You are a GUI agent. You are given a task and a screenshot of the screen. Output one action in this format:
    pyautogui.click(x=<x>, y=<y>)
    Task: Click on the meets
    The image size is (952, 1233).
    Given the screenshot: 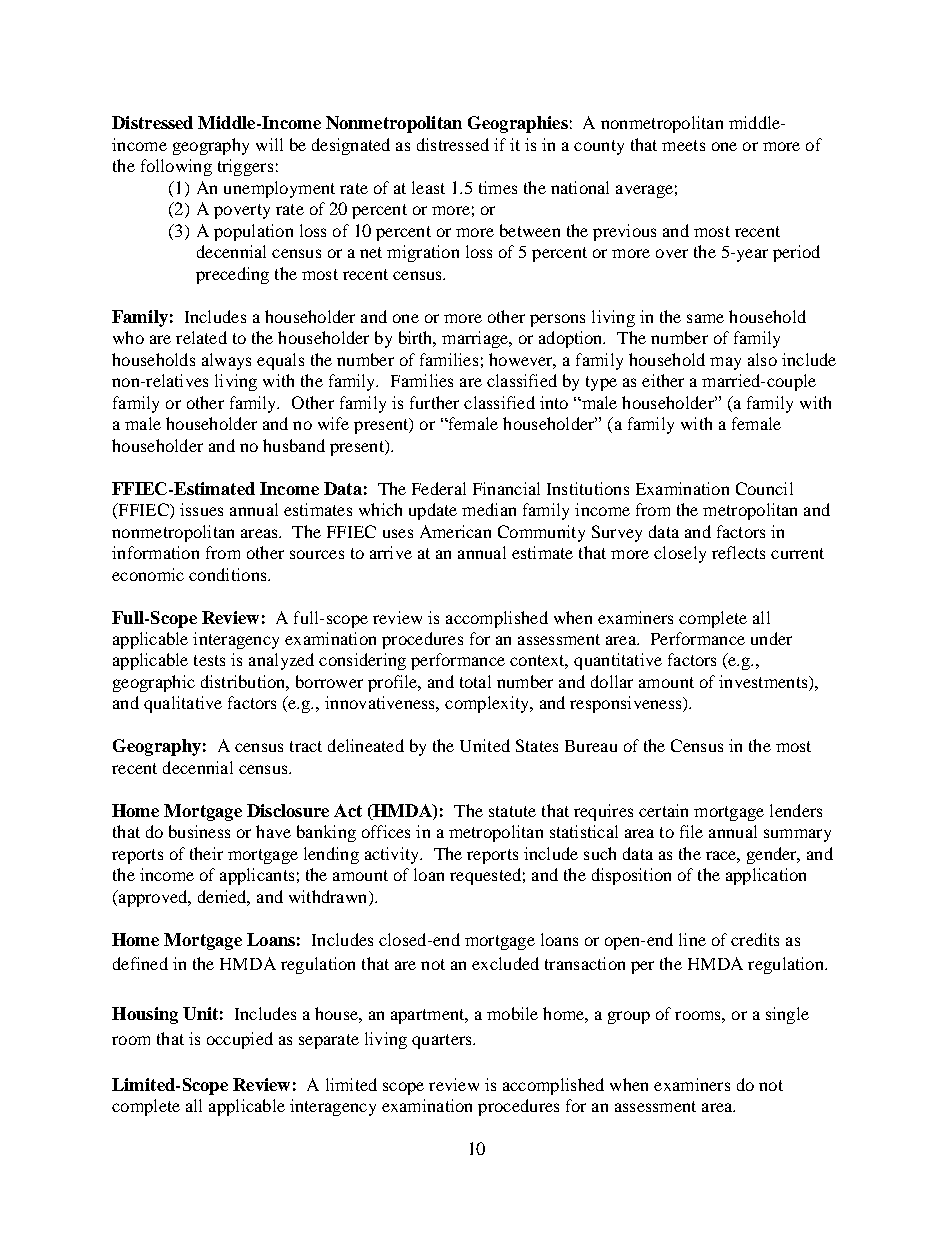 What is the action you would take?
    pyautogui.click(x=683, y=145)
